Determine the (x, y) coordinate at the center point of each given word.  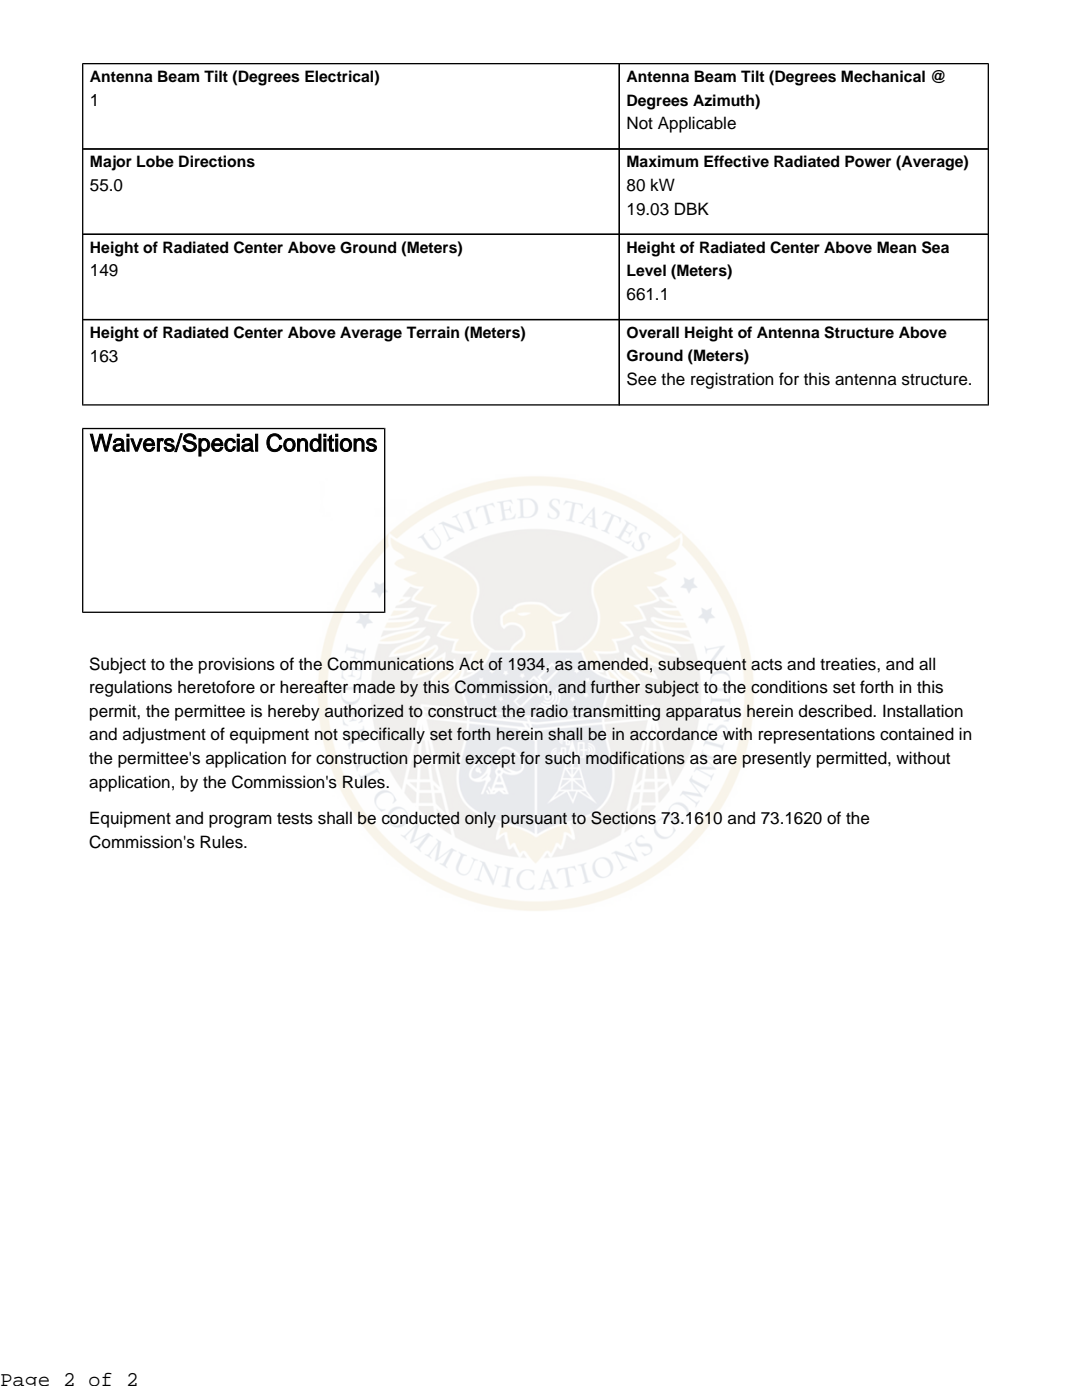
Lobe (155, 161)
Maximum (662, 161)
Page (25, 1380)
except (490, 760)
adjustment (164, 735)
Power (868, 161)
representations (817, 735)
